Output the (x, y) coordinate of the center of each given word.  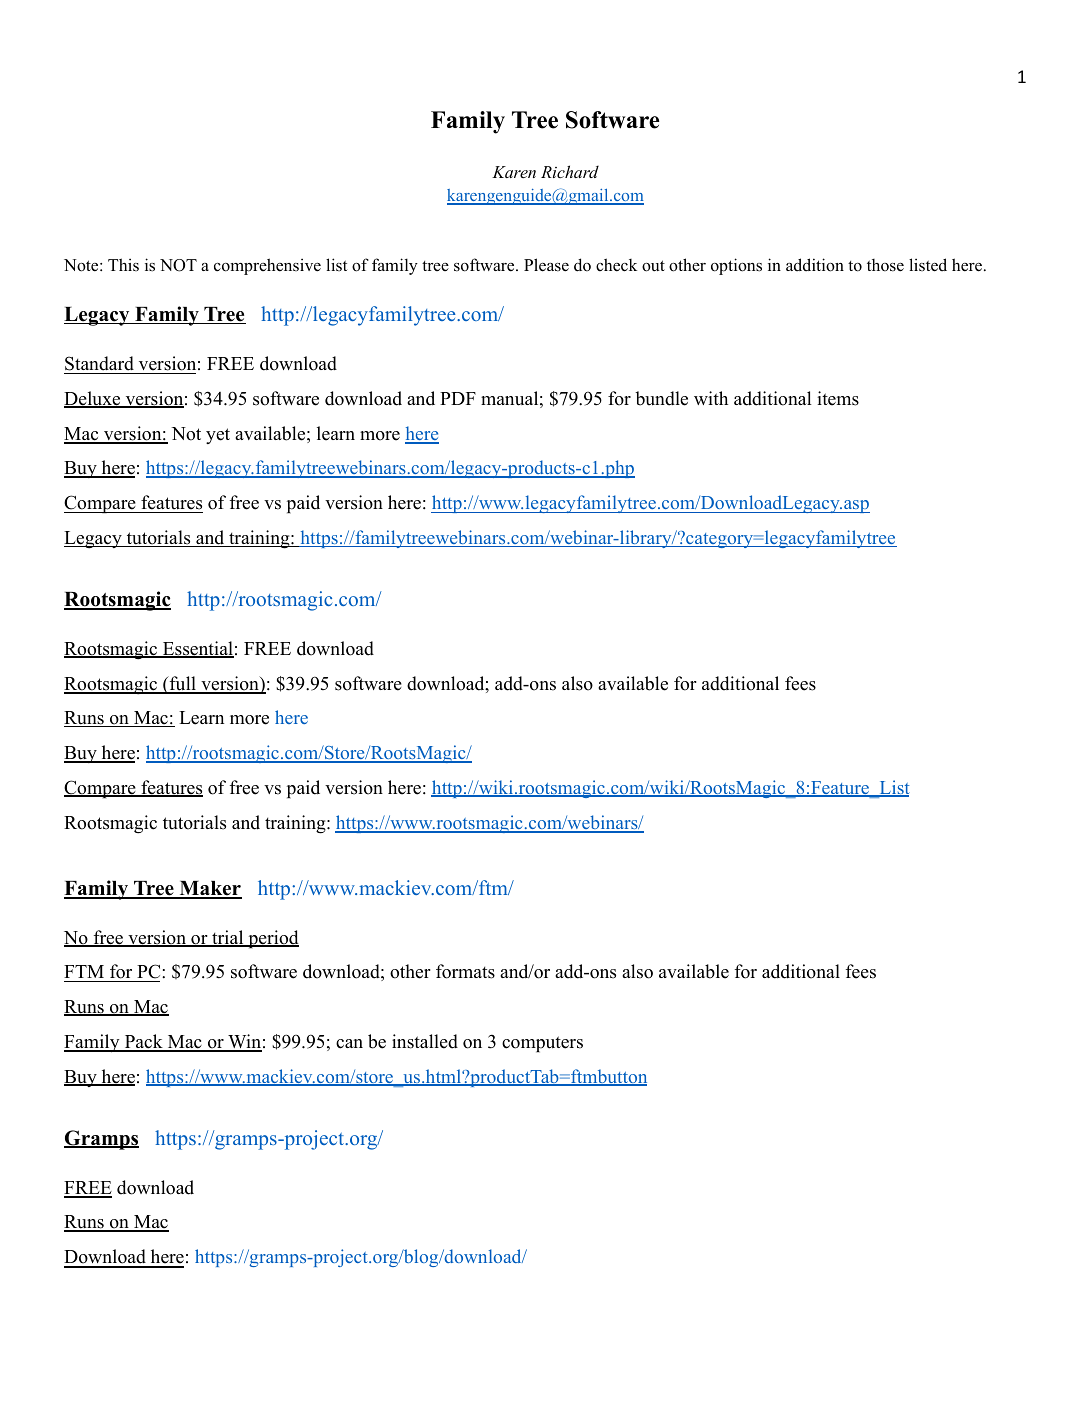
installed (425, 1041)
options (736, 266)
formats (465, 971)
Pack (143, 1042)
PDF (458, 398)
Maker (209, 889)
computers (542, 1044)
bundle (661, 398)
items (838, 398)
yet (218, 436)
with (711, 398)
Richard (570, 171)
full (183, 684)
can (349, 1044)
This (123, 264)
